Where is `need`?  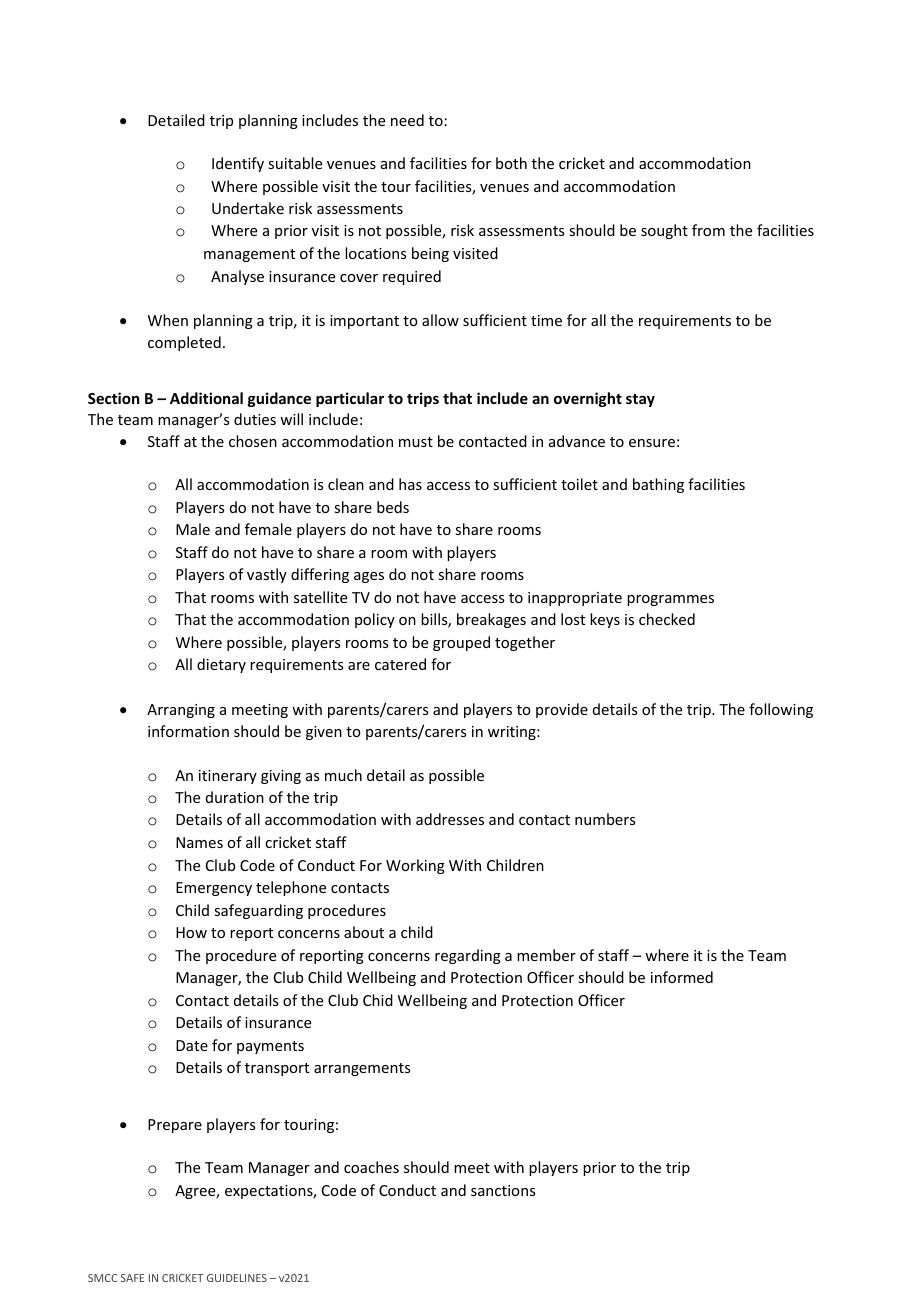
need is located at coordinates (407, 120).
